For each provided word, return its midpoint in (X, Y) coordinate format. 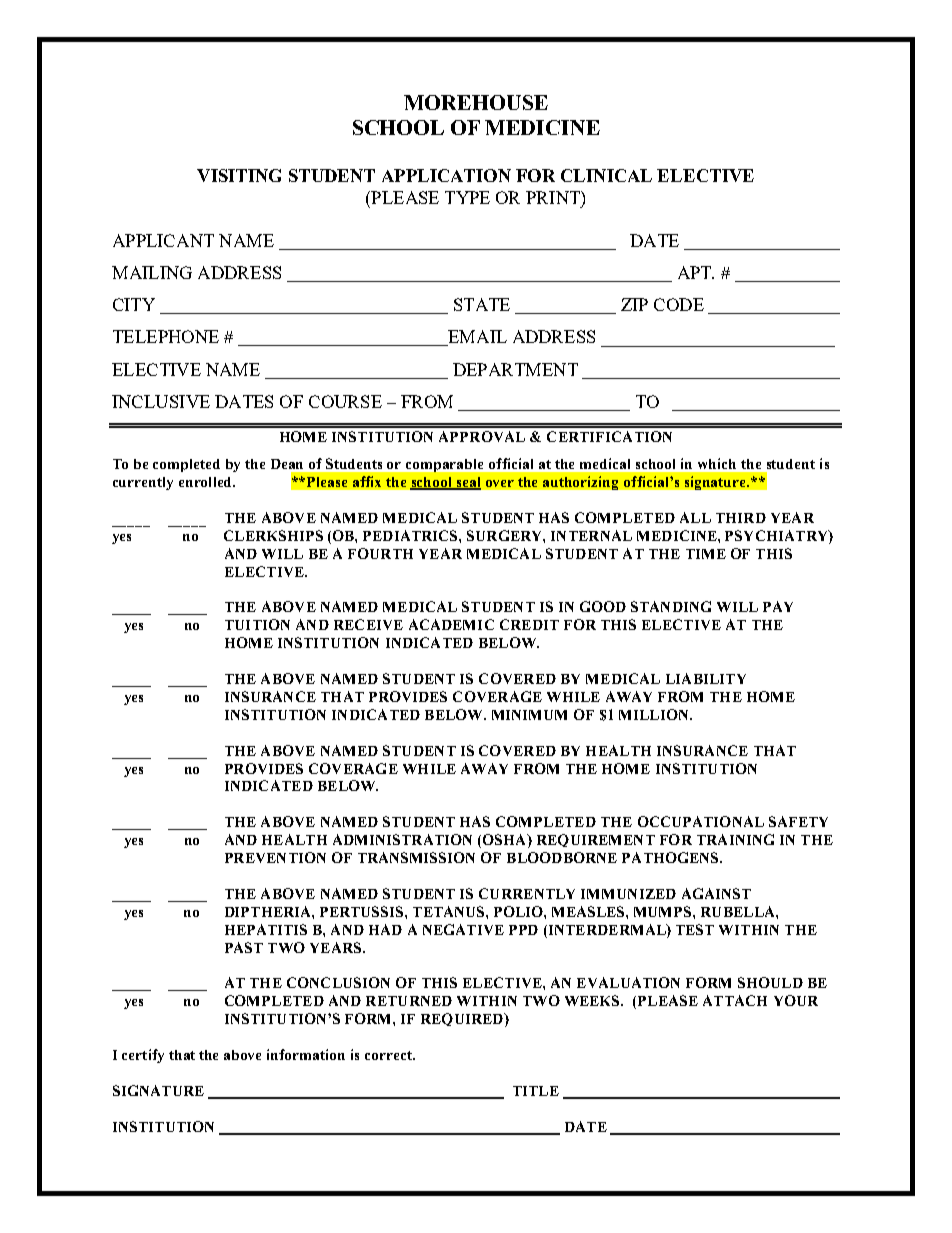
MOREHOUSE (476, 102)
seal (467, 483)
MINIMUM (529, 715)
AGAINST (716, 893)
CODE (679, 304)
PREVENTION (275, 857)
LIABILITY (706, 678)
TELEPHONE (166, 336)
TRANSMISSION (416, 857)
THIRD (741, 518)
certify (143, 1056)
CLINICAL (606, 175)
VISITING (239, 175)
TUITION (257, 624)
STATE (482, 304)
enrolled (207, 482)
